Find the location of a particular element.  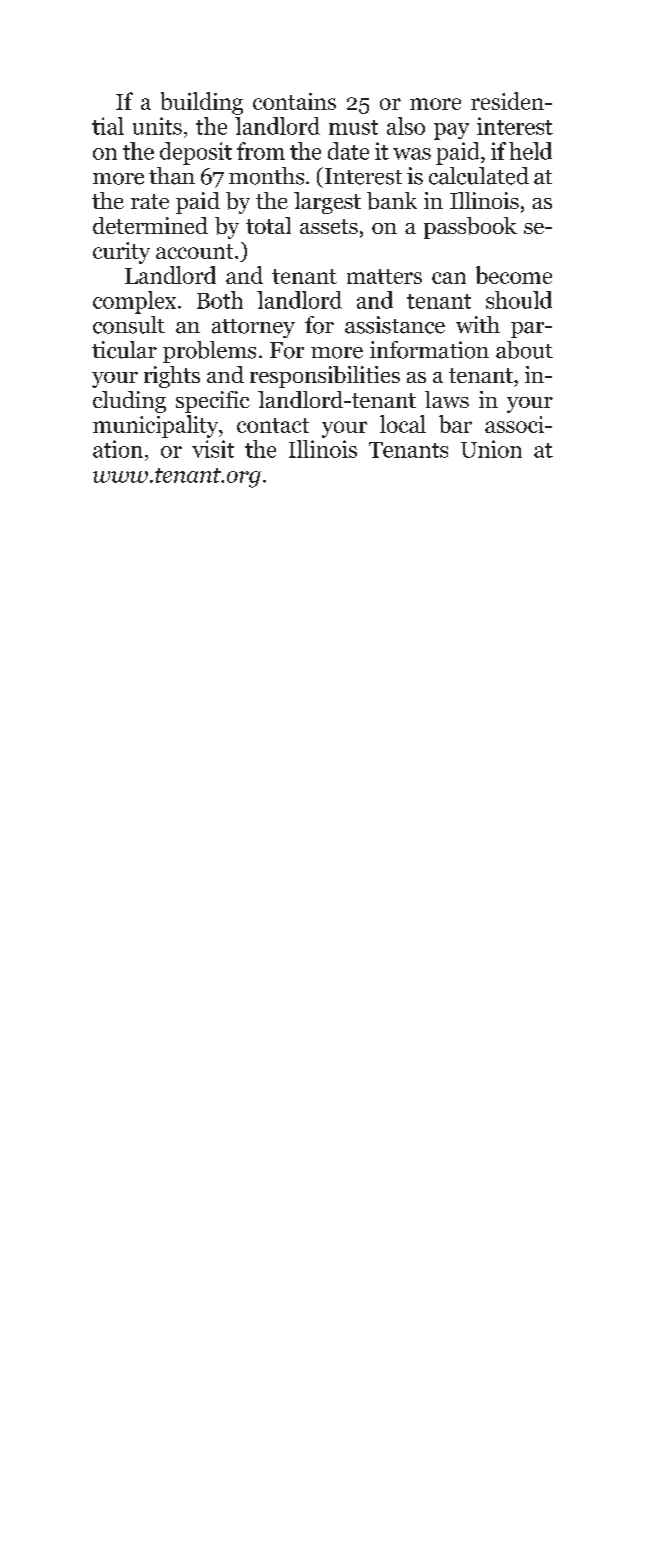

pay is located at coordinates (451, 131).
